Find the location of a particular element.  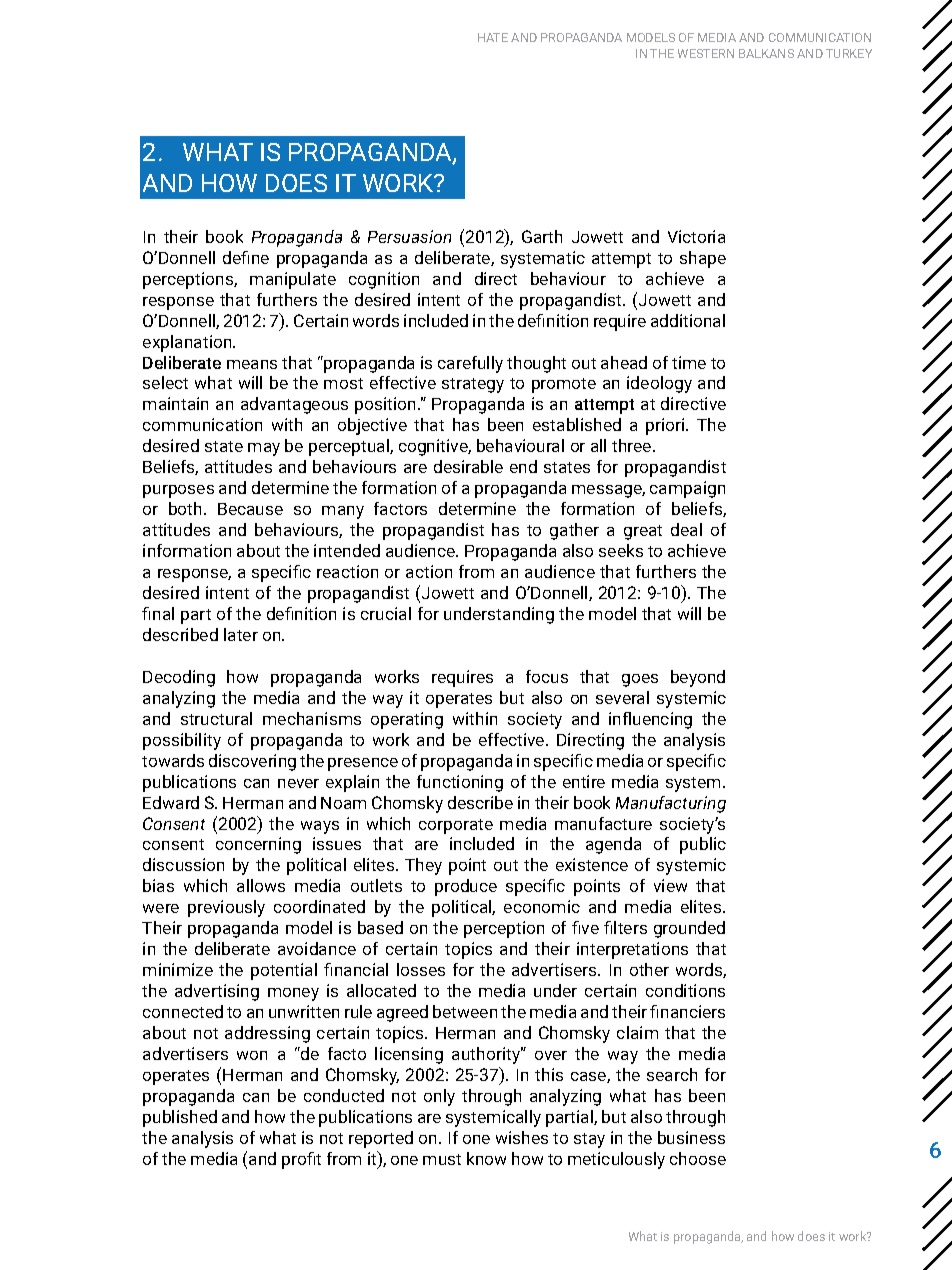

strategy is located at coordinates (473, 385).
